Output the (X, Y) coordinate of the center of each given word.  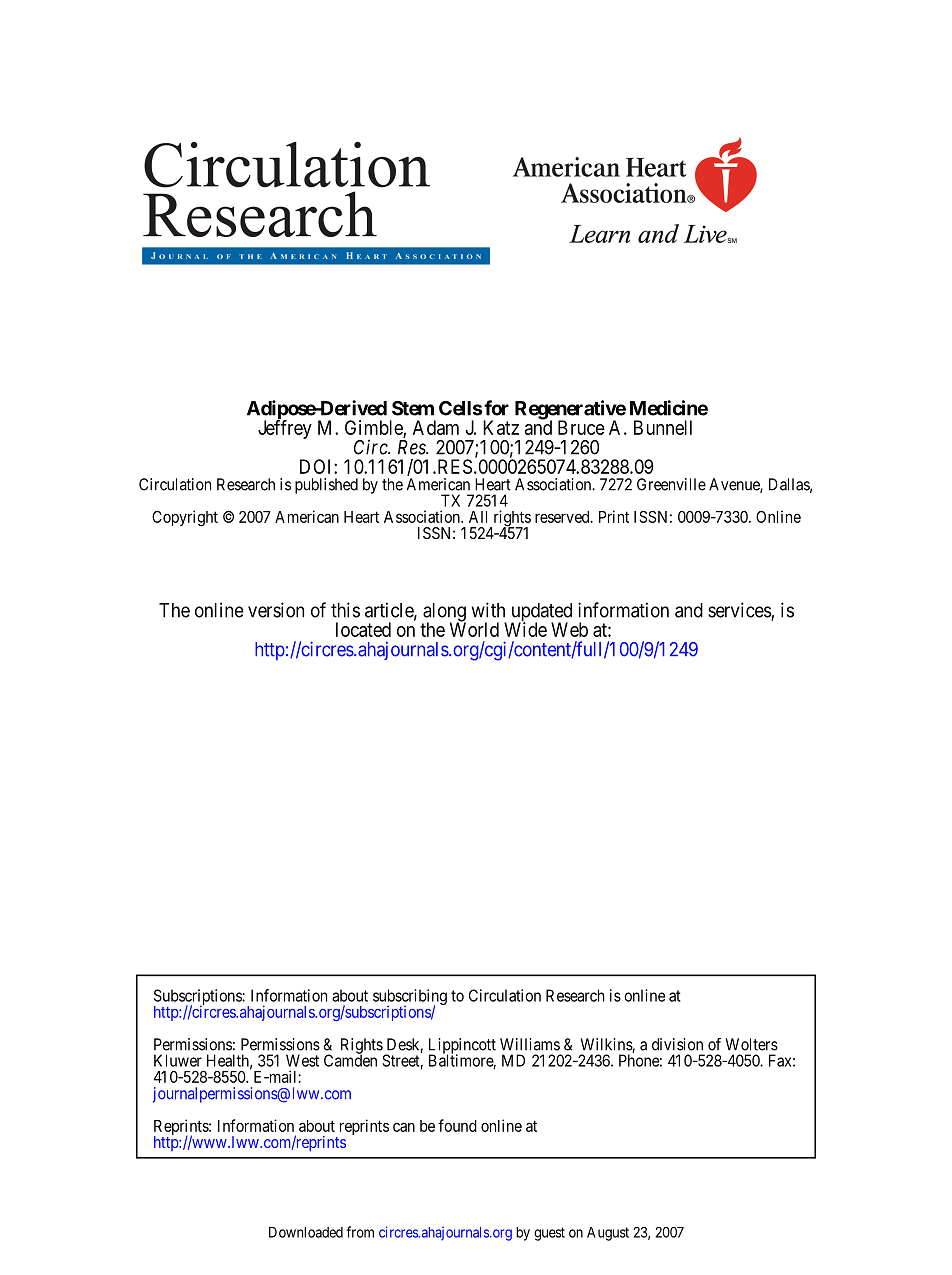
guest (549, 1234)
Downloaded (306, 1232)
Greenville (671, 484)
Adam (436, 427)
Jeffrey (285, 429)
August (608, 1234)
